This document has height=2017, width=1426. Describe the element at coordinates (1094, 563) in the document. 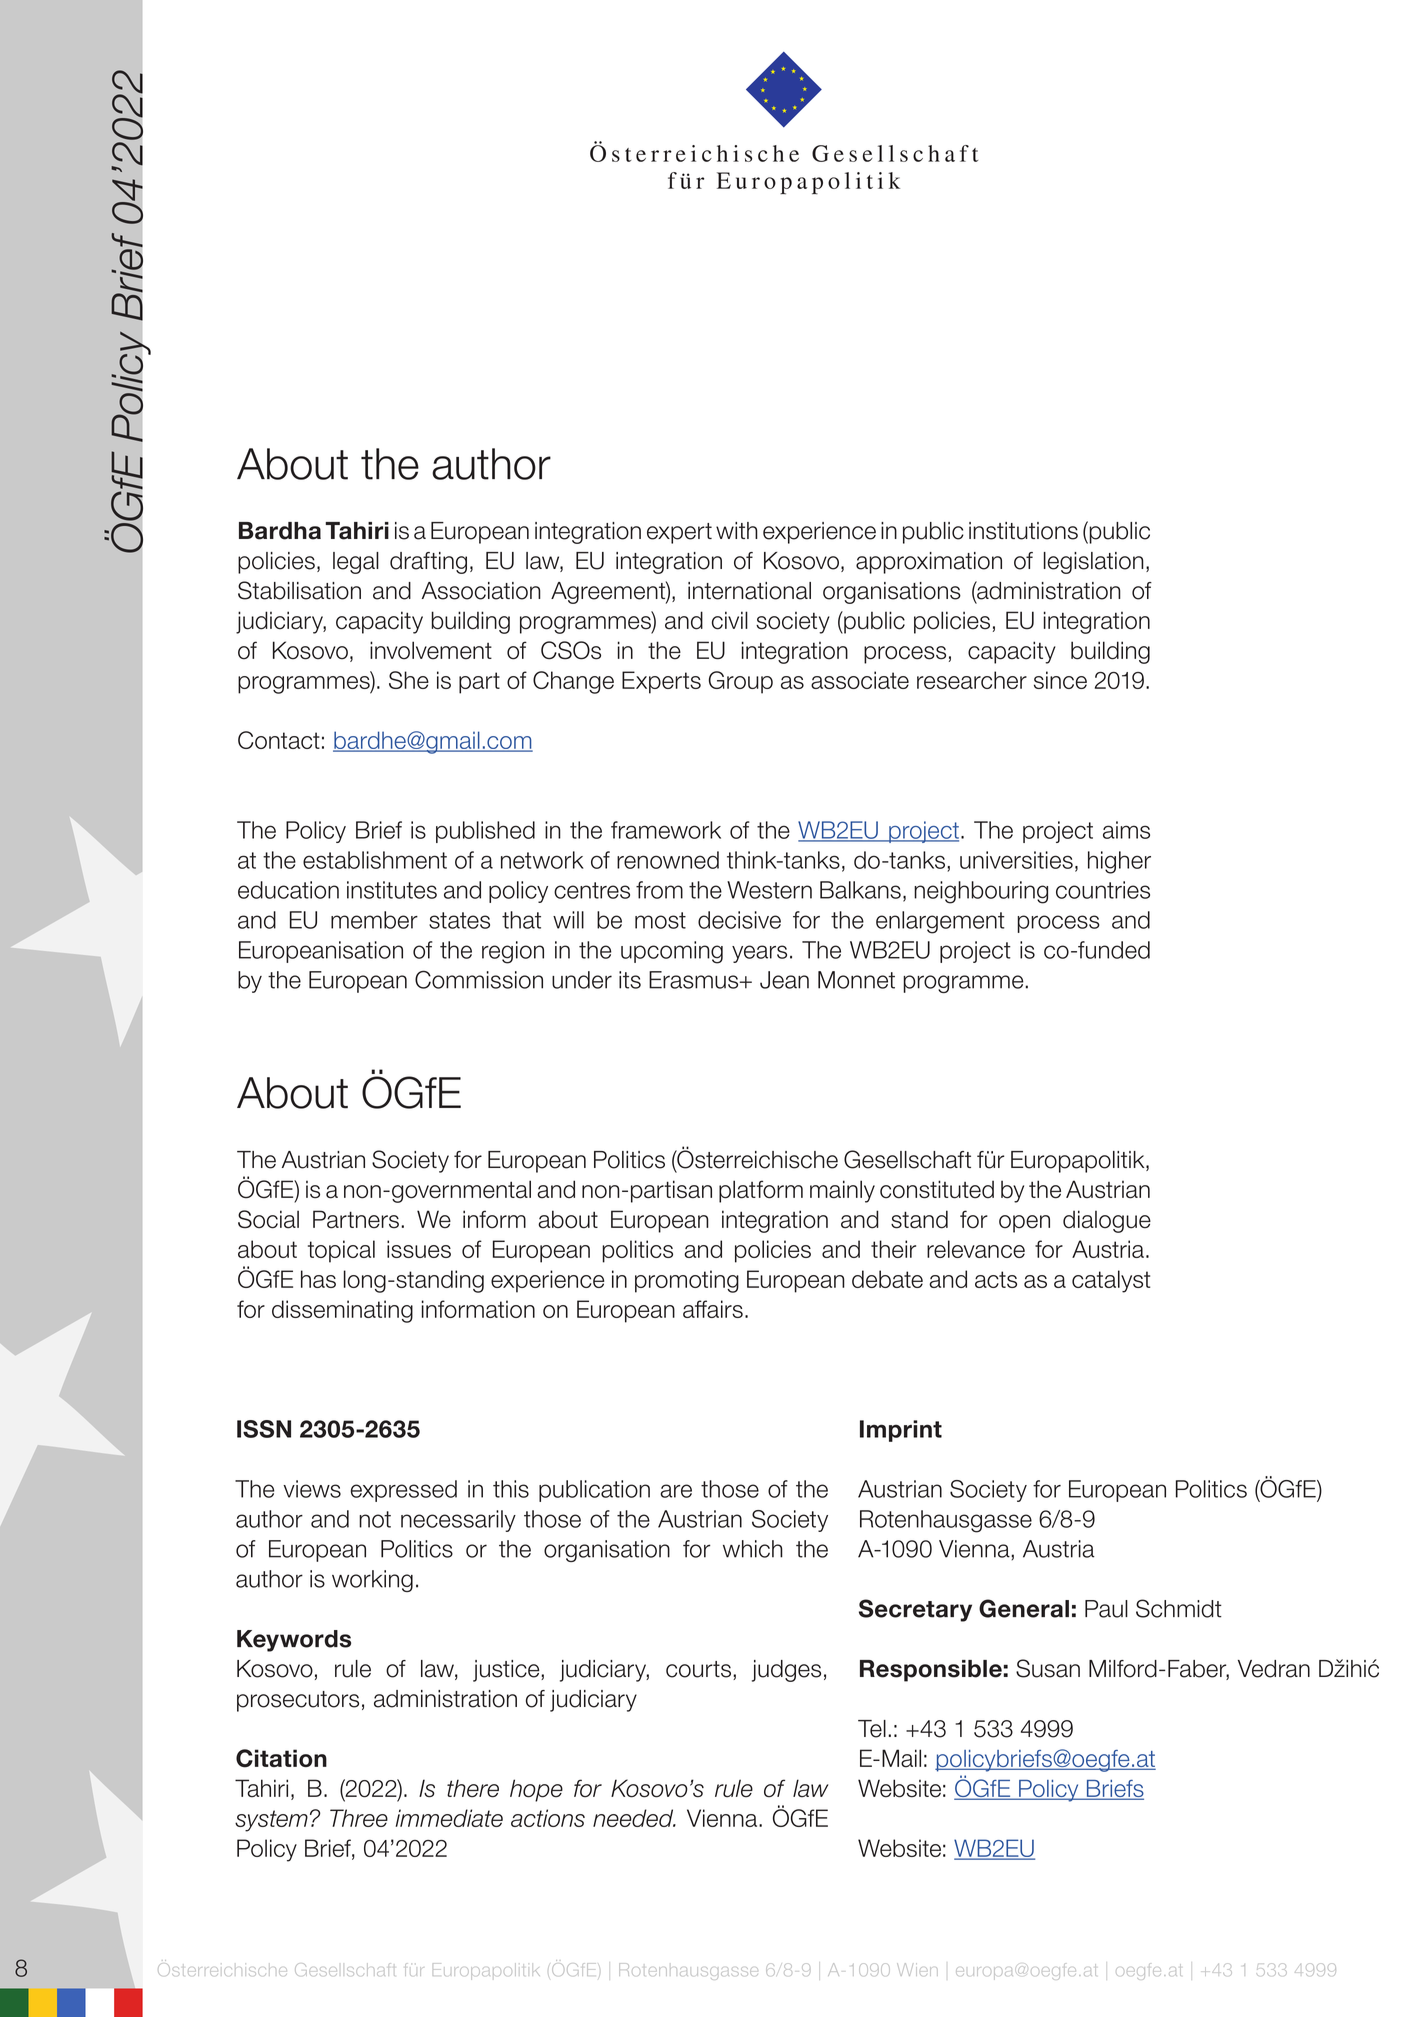

I see `legislation` at that location.
